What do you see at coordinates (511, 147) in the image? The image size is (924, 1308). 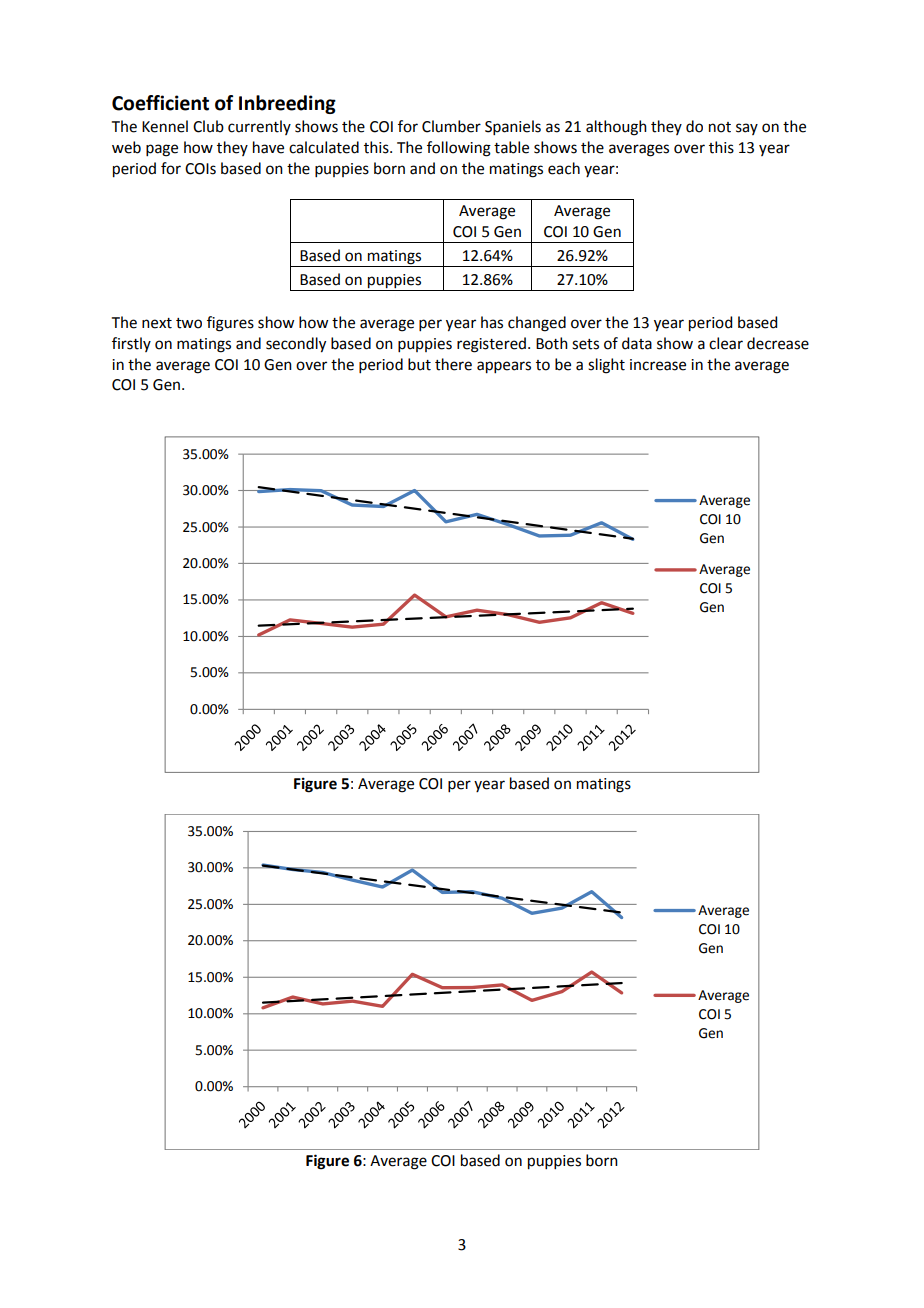 I see `table` at bounding box center [511, 147].
